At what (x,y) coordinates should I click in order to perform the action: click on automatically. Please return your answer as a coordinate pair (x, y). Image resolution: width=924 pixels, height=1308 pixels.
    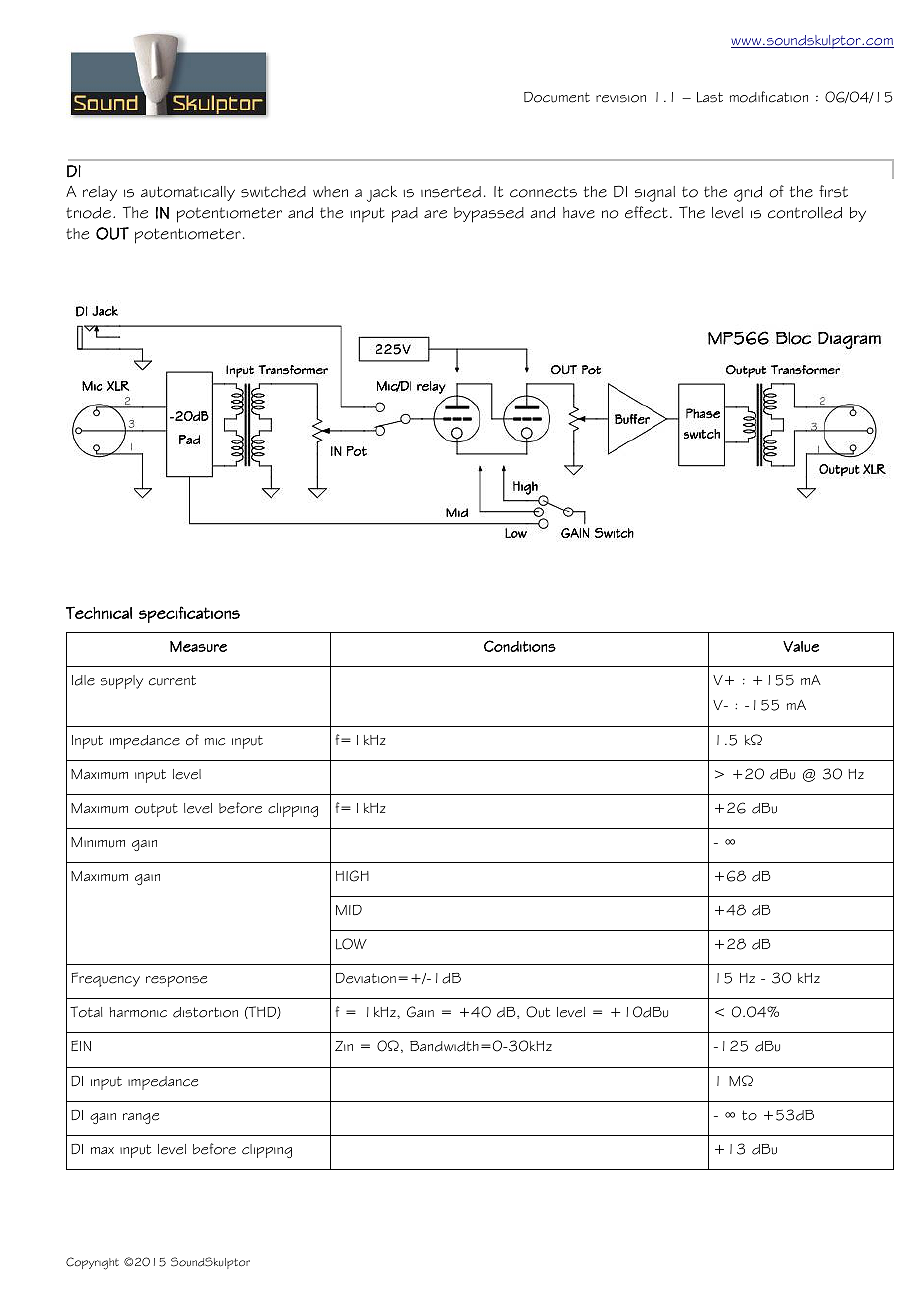
    Looking at the image, I should click on (188, 193).
